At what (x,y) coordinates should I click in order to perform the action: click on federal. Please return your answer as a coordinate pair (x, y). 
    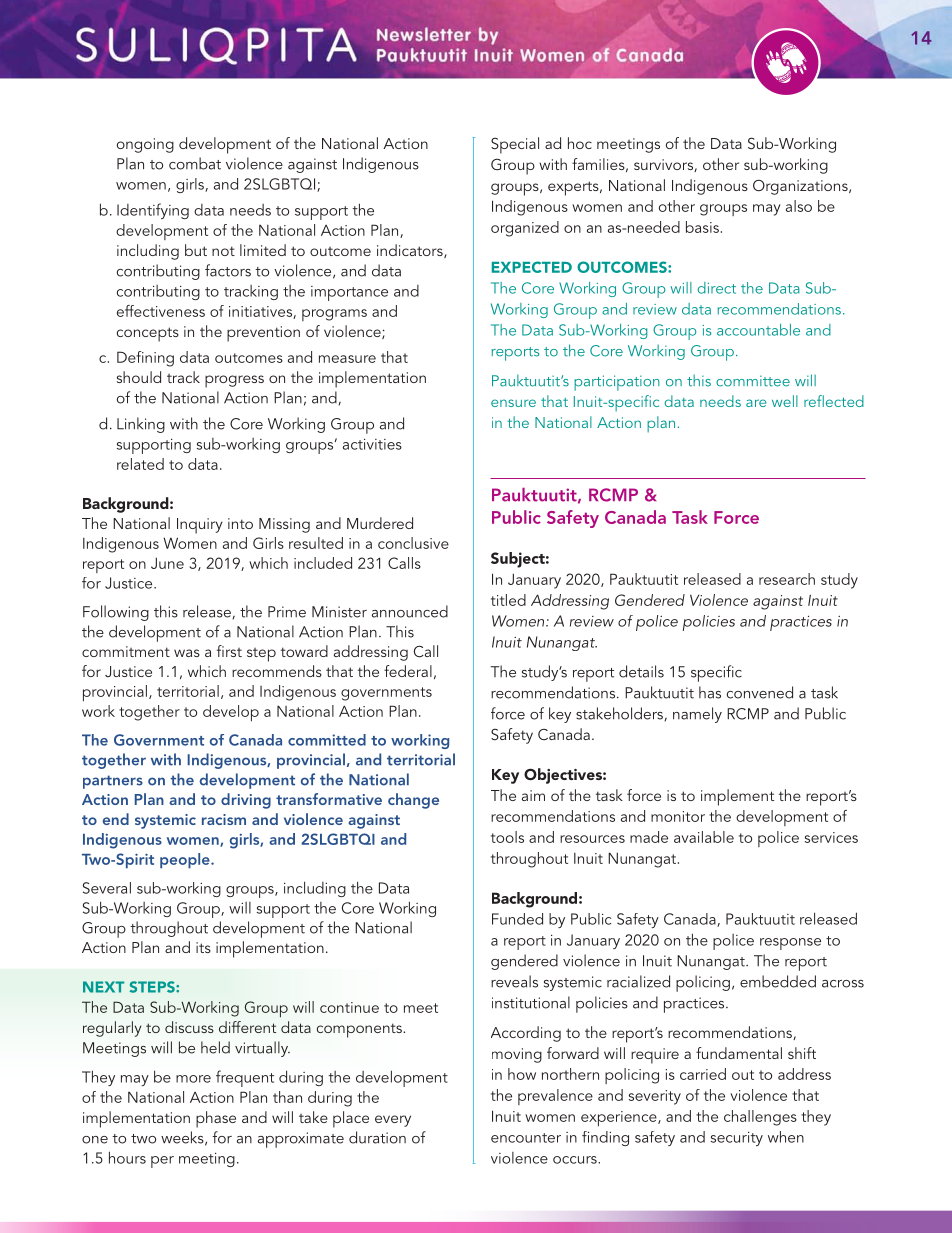
    Looking at the image, I should click on (408, 671).
